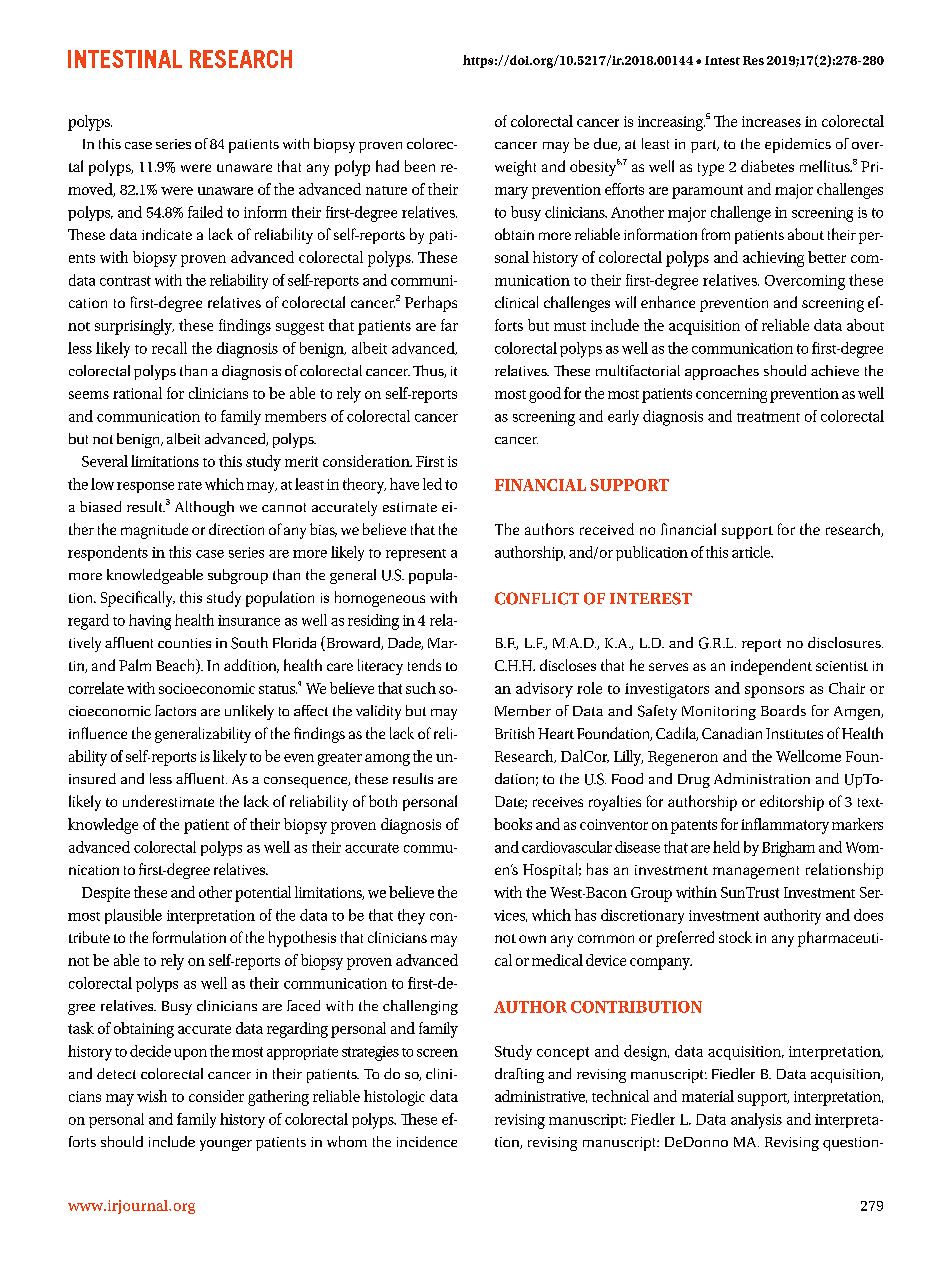 This screenshot has height=1270, width=952. Describe the element at coordinates (427, 1141) in the screenshot. I see `incidence` at that location.
